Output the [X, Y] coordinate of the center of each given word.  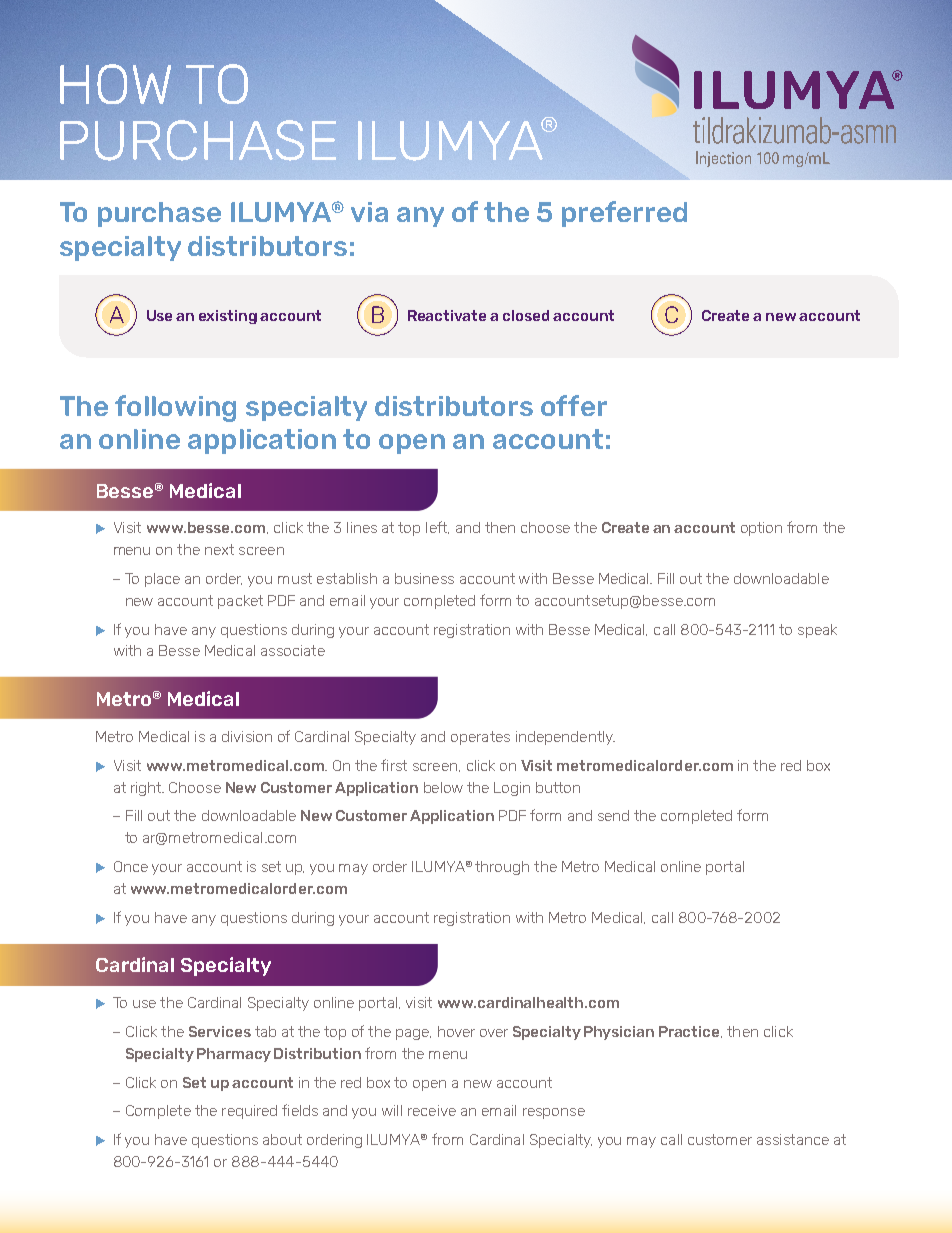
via [369, 212]
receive [432, 1110]
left [437, 527]
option [761, 529]
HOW [115, 84]
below [443, 787]
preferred [624, 214]
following [175, 408]
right [147, 789]
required [249, 1112]
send [613, 815]
